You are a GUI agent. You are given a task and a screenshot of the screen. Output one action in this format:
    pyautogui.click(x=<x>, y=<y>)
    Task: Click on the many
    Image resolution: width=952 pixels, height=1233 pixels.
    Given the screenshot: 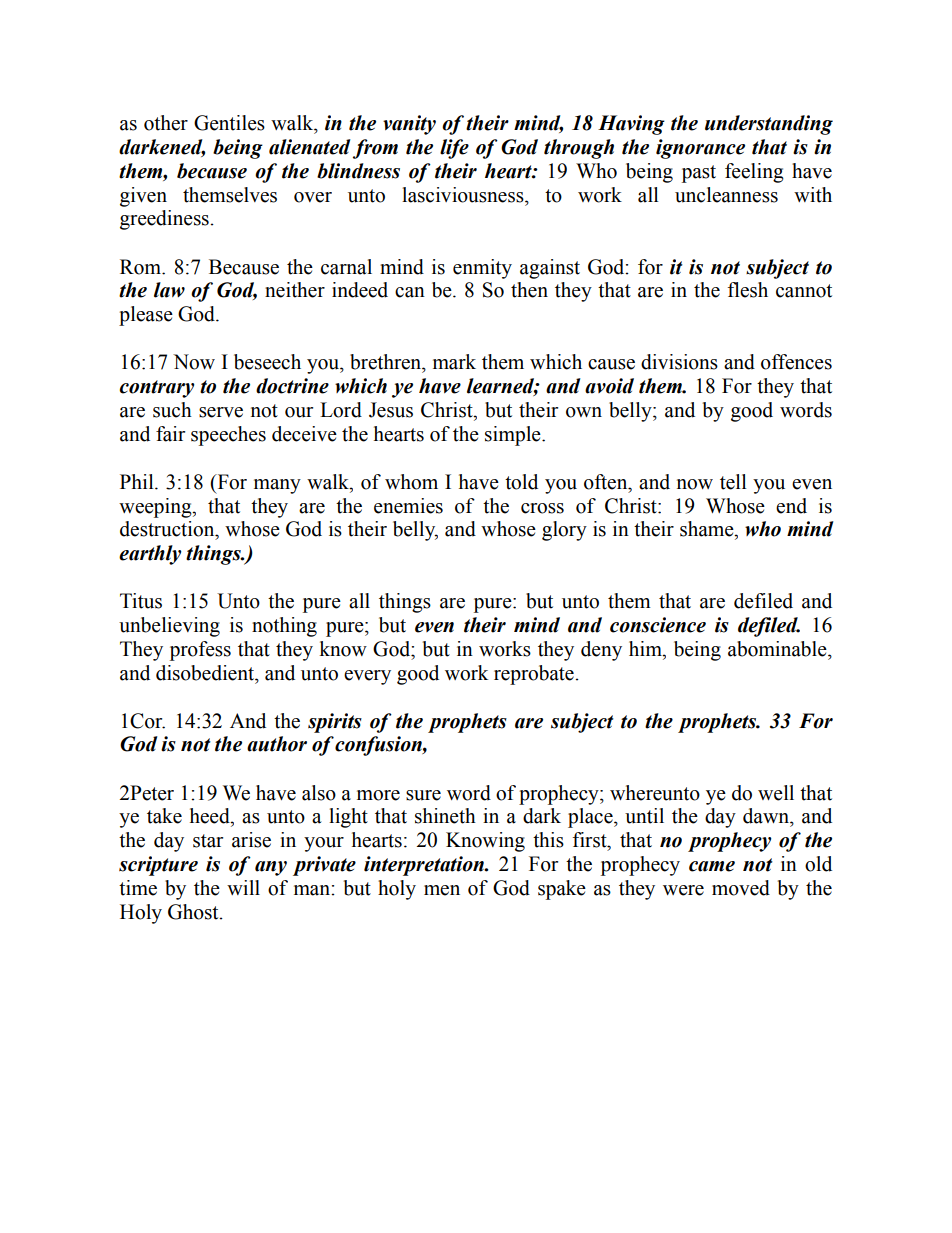 What is the action you would take?
    pyautogui.click(x=277, y=486)
